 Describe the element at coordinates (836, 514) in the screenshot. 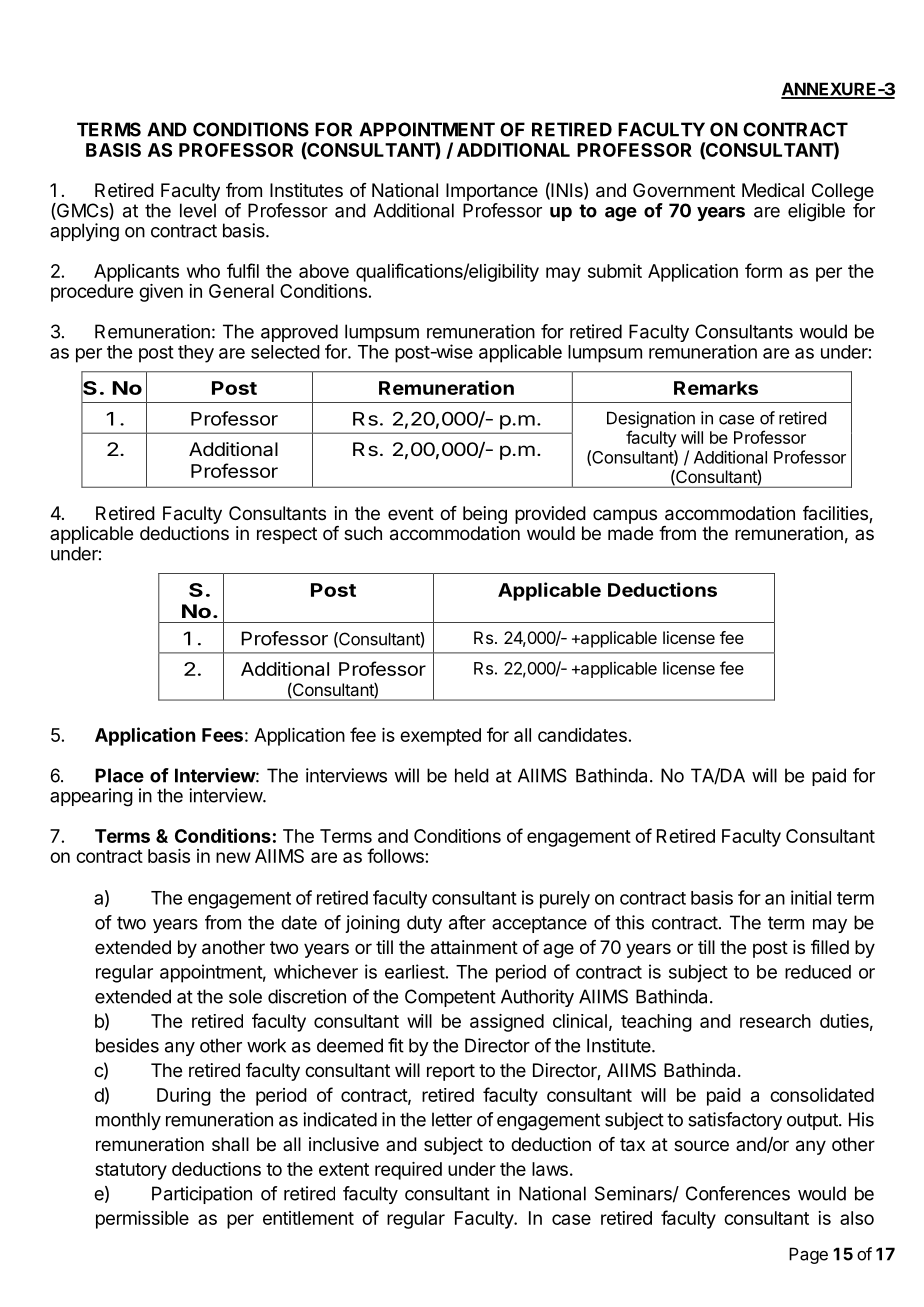

I see `facilities` at that location.
